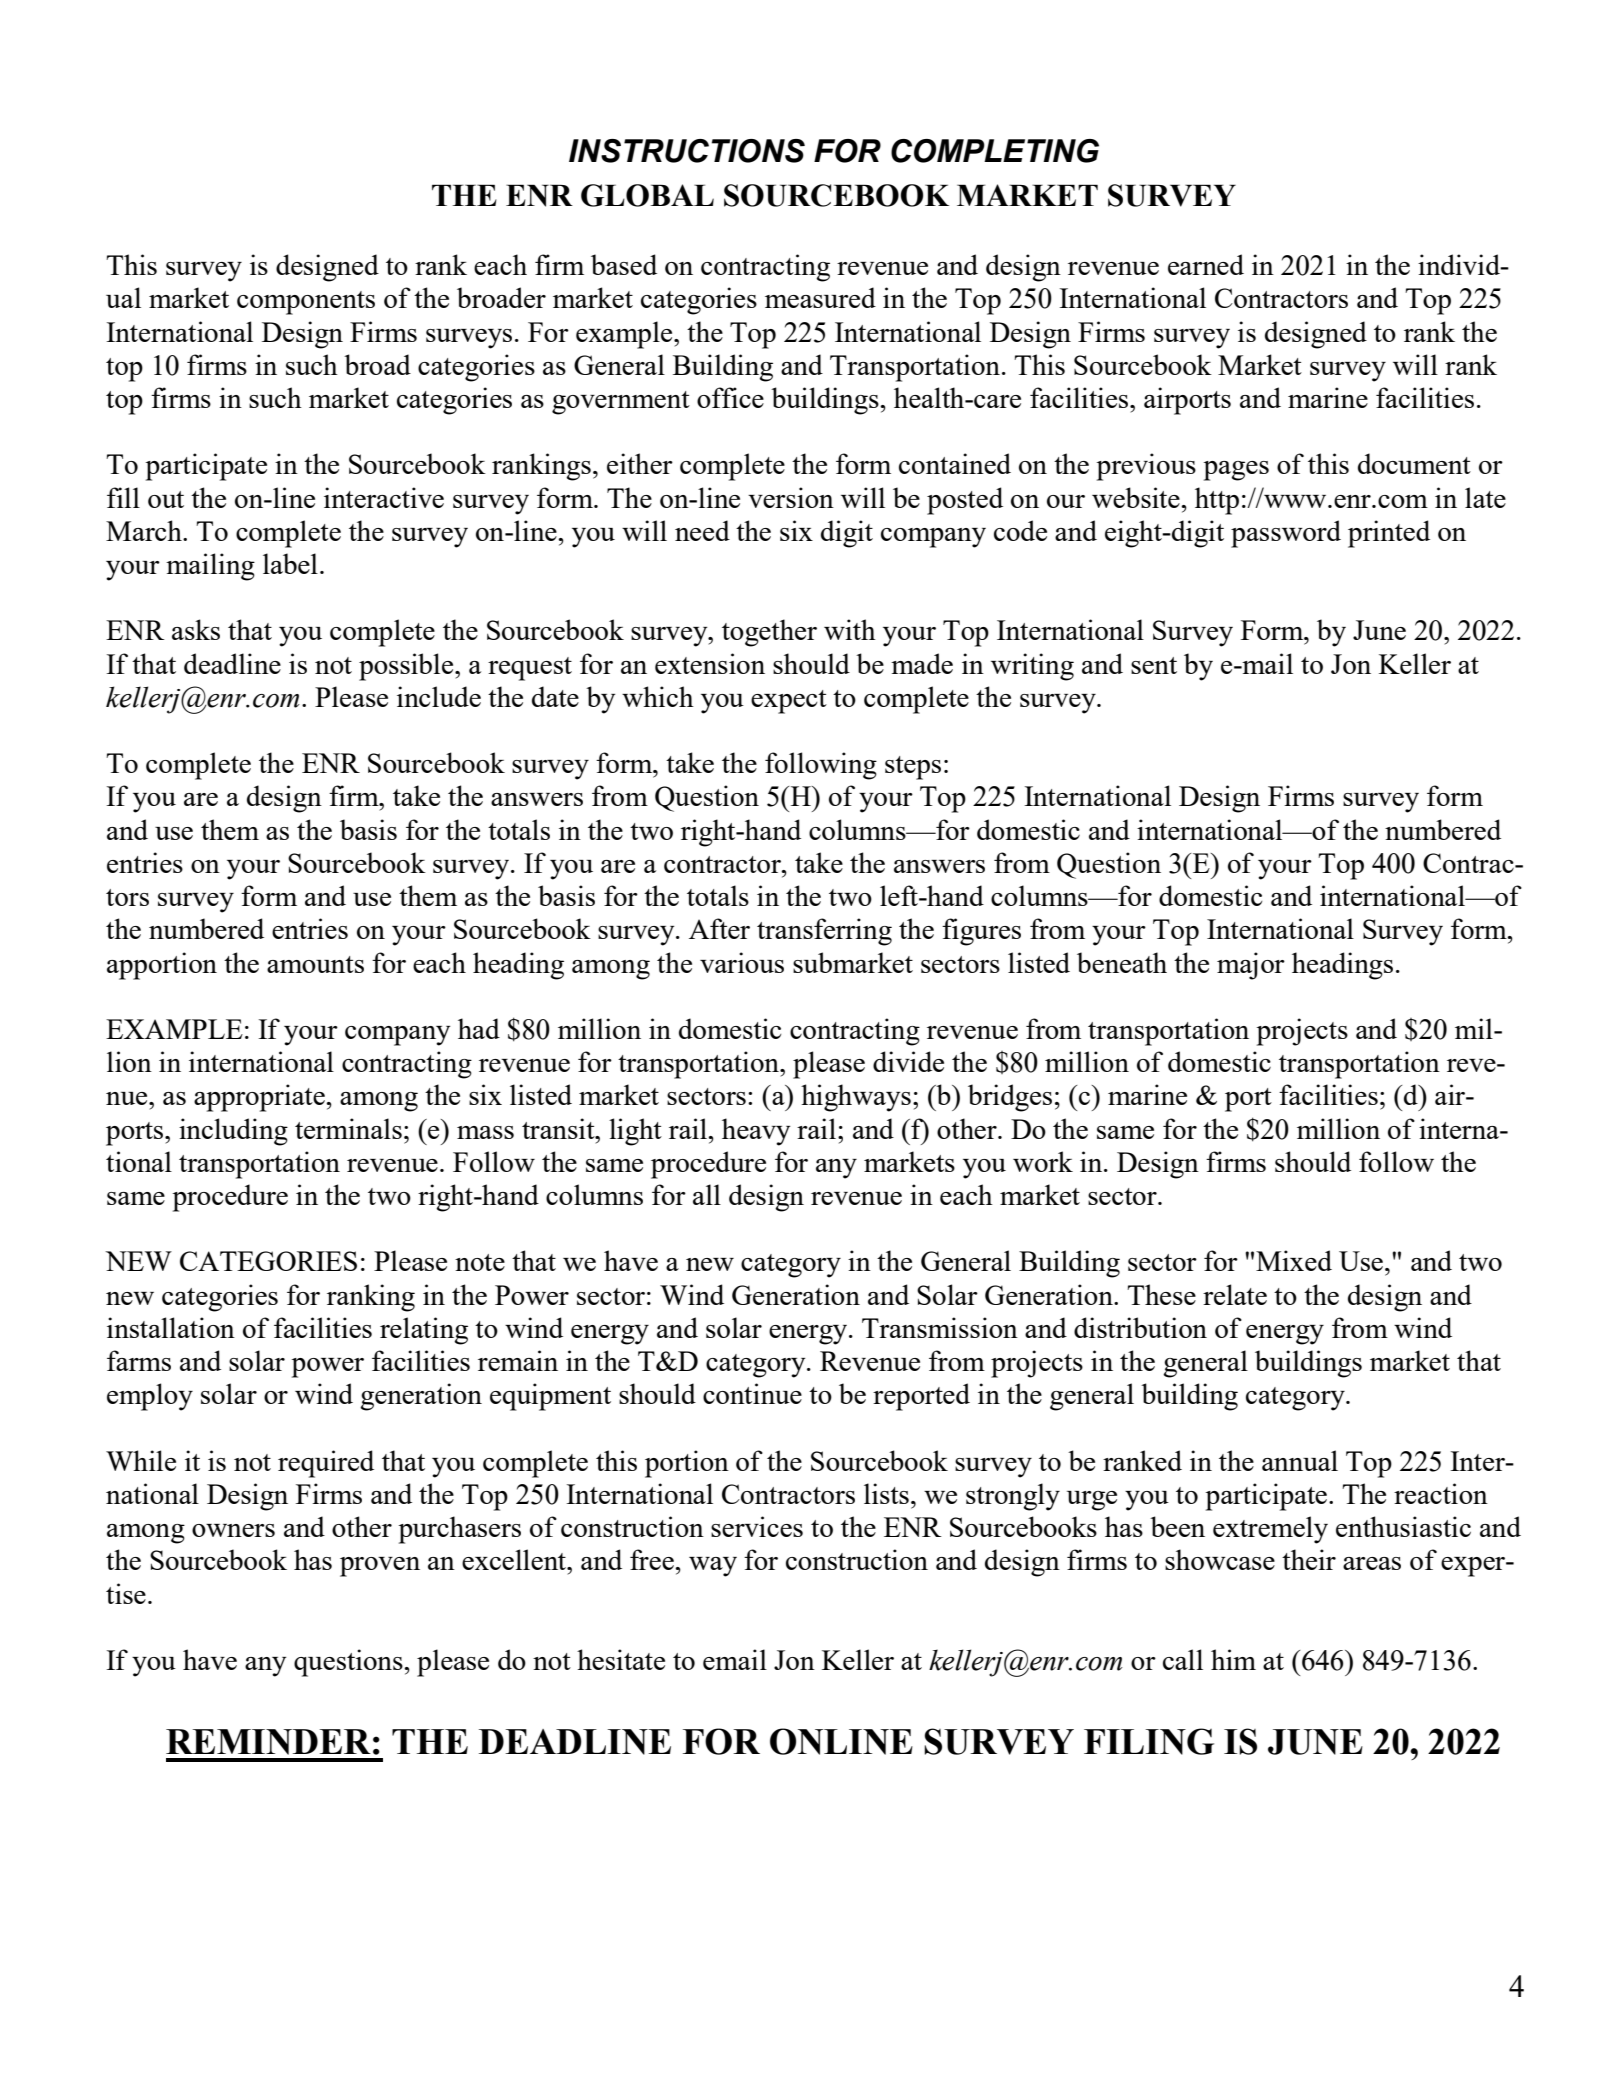 The height and width of the screenshot is (2080, 1608). What do you see at coordinates (687, 151) in the screenshot?
I see `INSTRUCTIONS` at bounding box center [687, 151].
